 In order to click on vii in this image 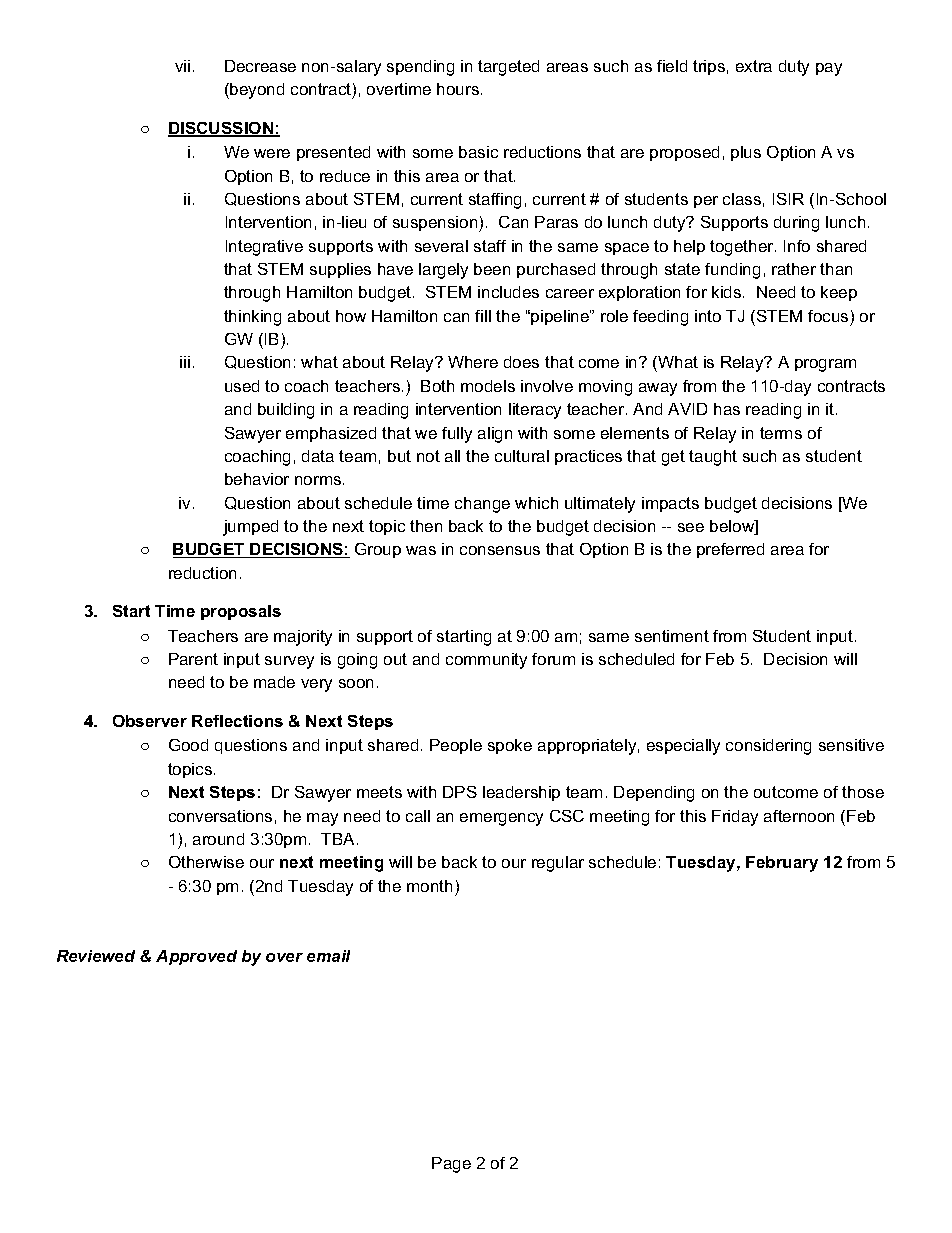, I will do `click(182, 66)`.
